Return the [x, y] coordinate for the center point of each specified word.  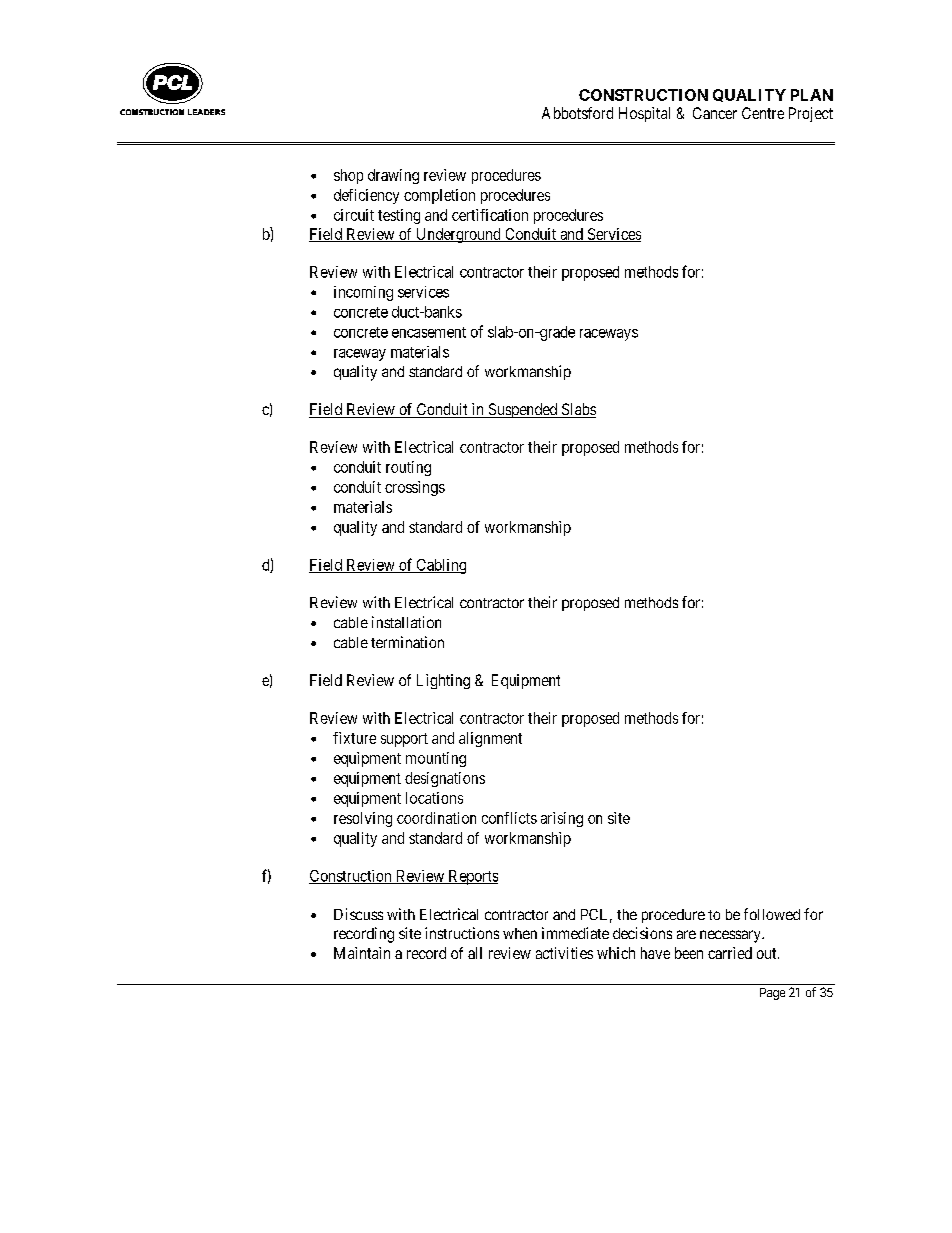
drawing [393, 176]
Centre [763, 113]
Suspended [523, 410]
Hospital [644, 114]
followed [772, 914]
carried [730, 953]
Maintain [362, 953]
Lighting [443, 681]
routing [408, 468]
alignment [490, 739]
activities [564, 953]
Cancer [715, 113]
